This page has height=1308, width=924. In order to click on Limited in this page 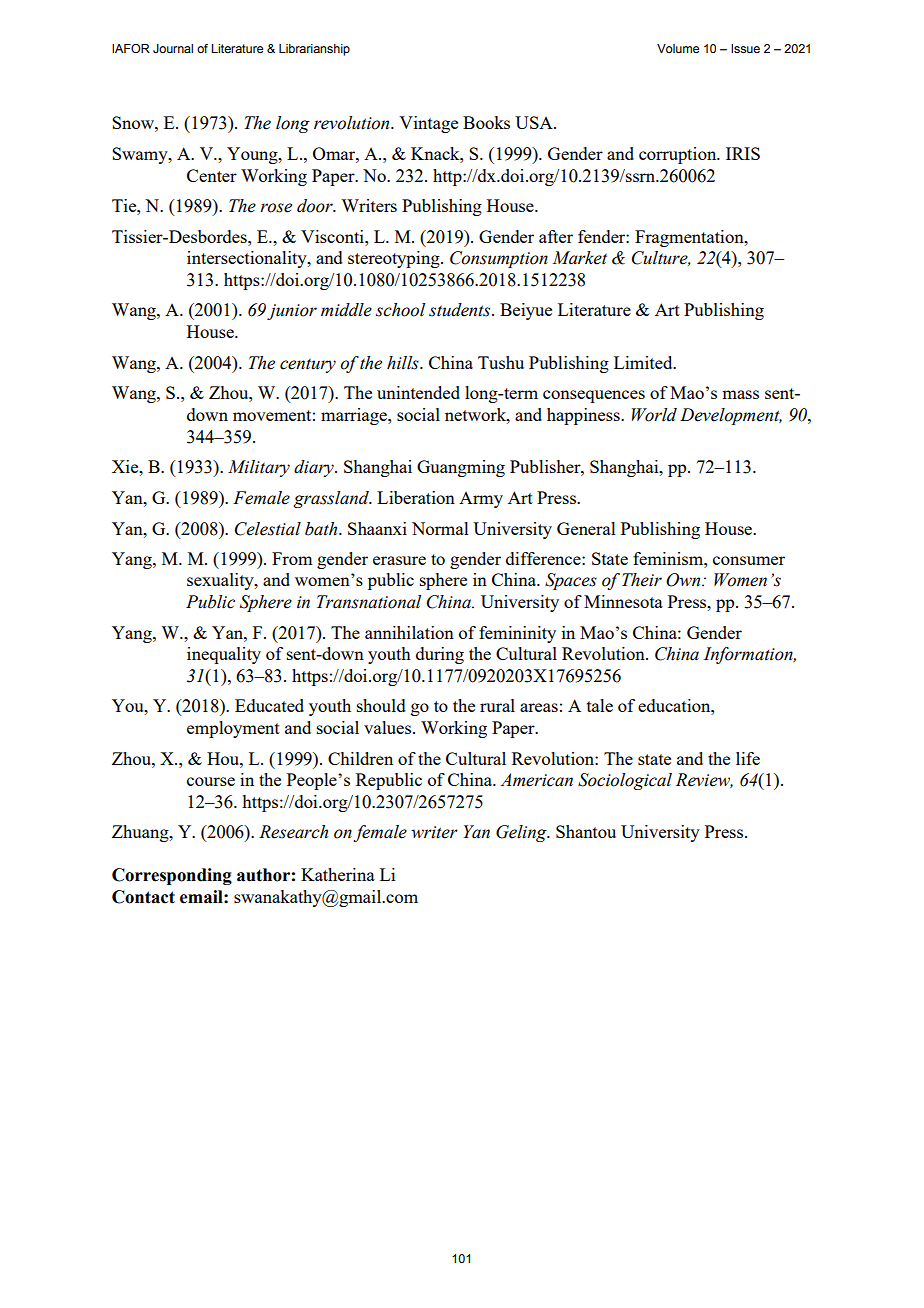, I will do `click(644, 362)`.
